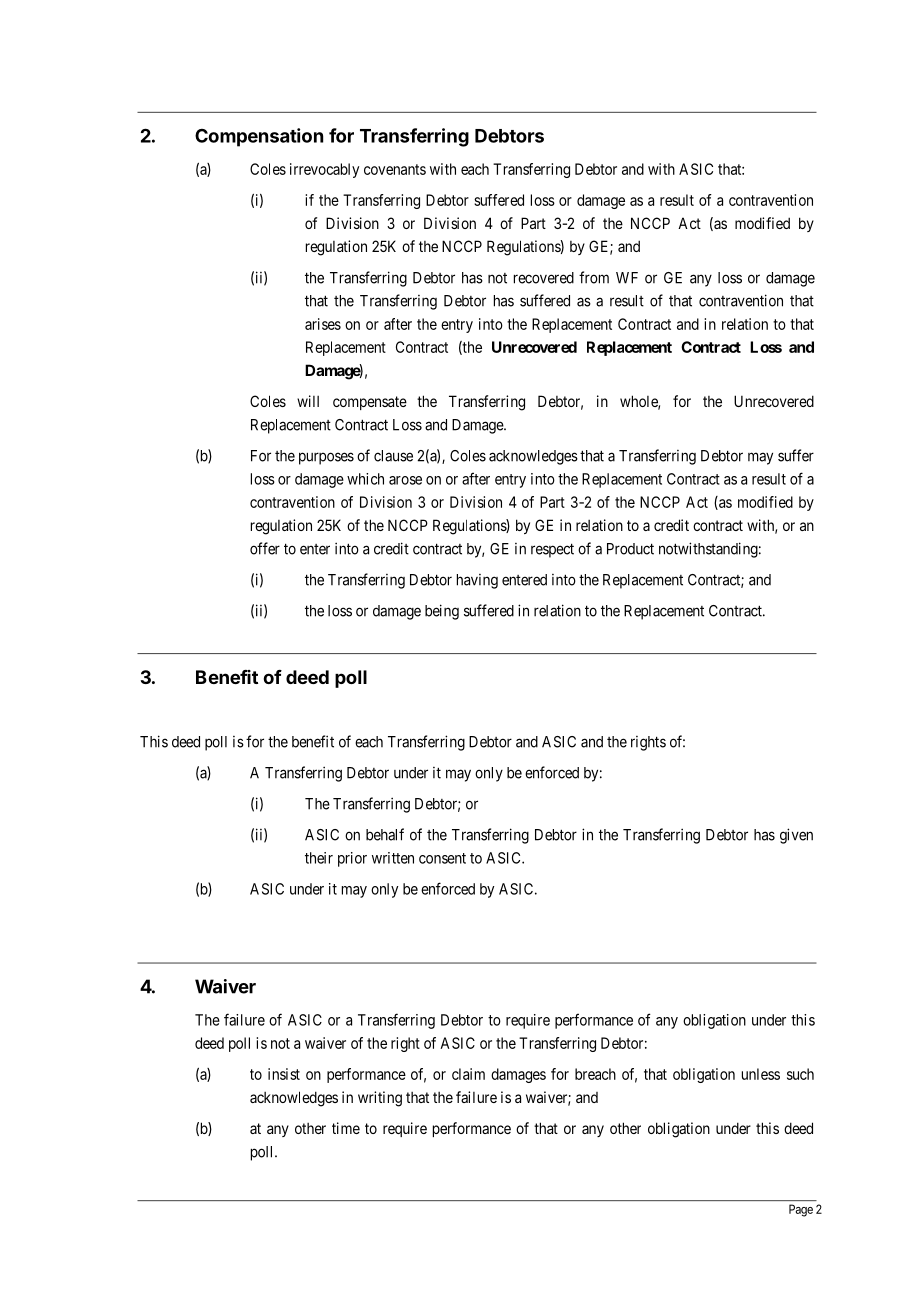 This screenshot has height=1308, width=924. I want to click on will, so click(308, 401).
